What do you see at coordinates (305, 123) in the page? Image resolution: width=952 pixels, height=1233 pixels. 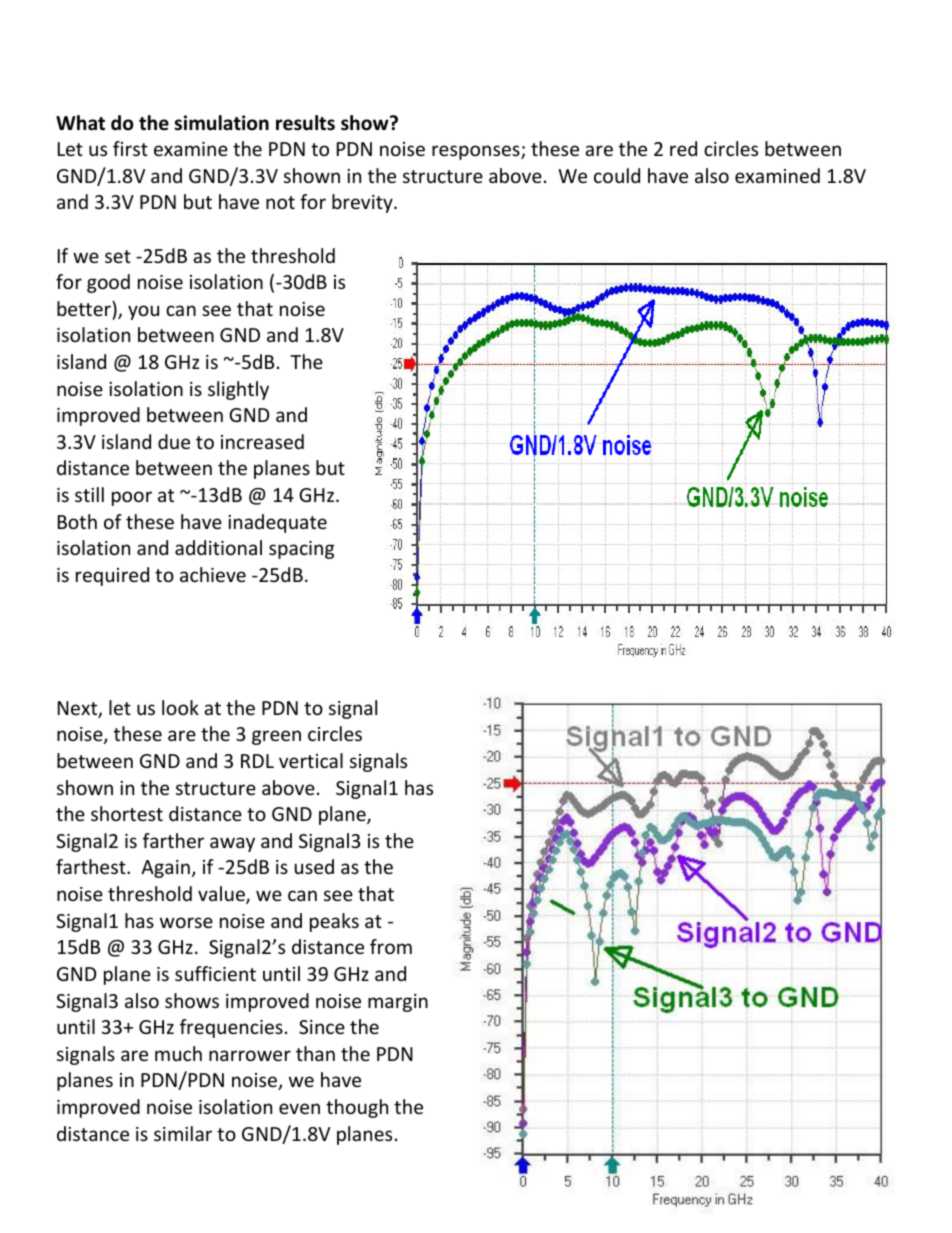 I see `results` at bounding box center [305, 123].
